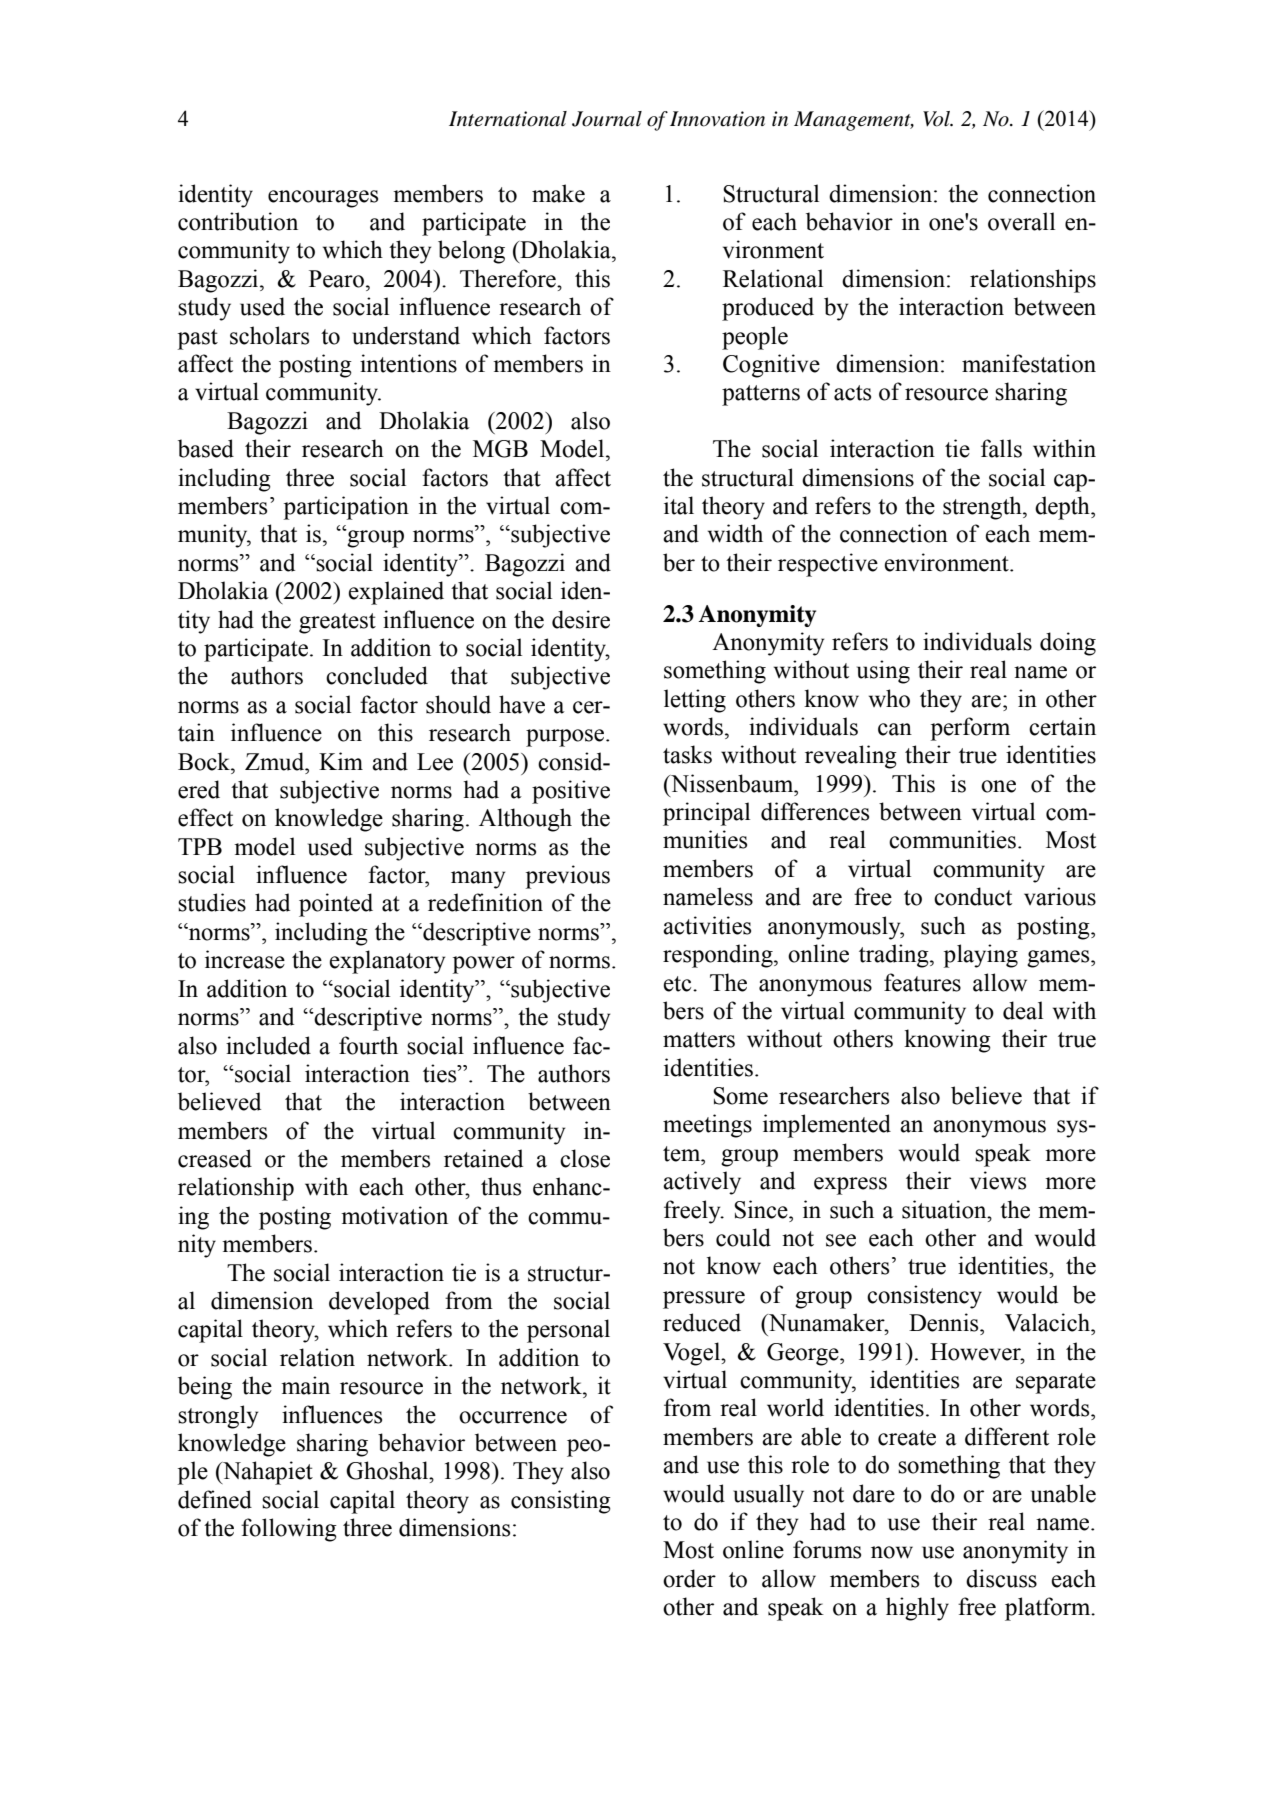 This screenshot has height=1800, width=1274. I want to click on width, so click(735, 533).
